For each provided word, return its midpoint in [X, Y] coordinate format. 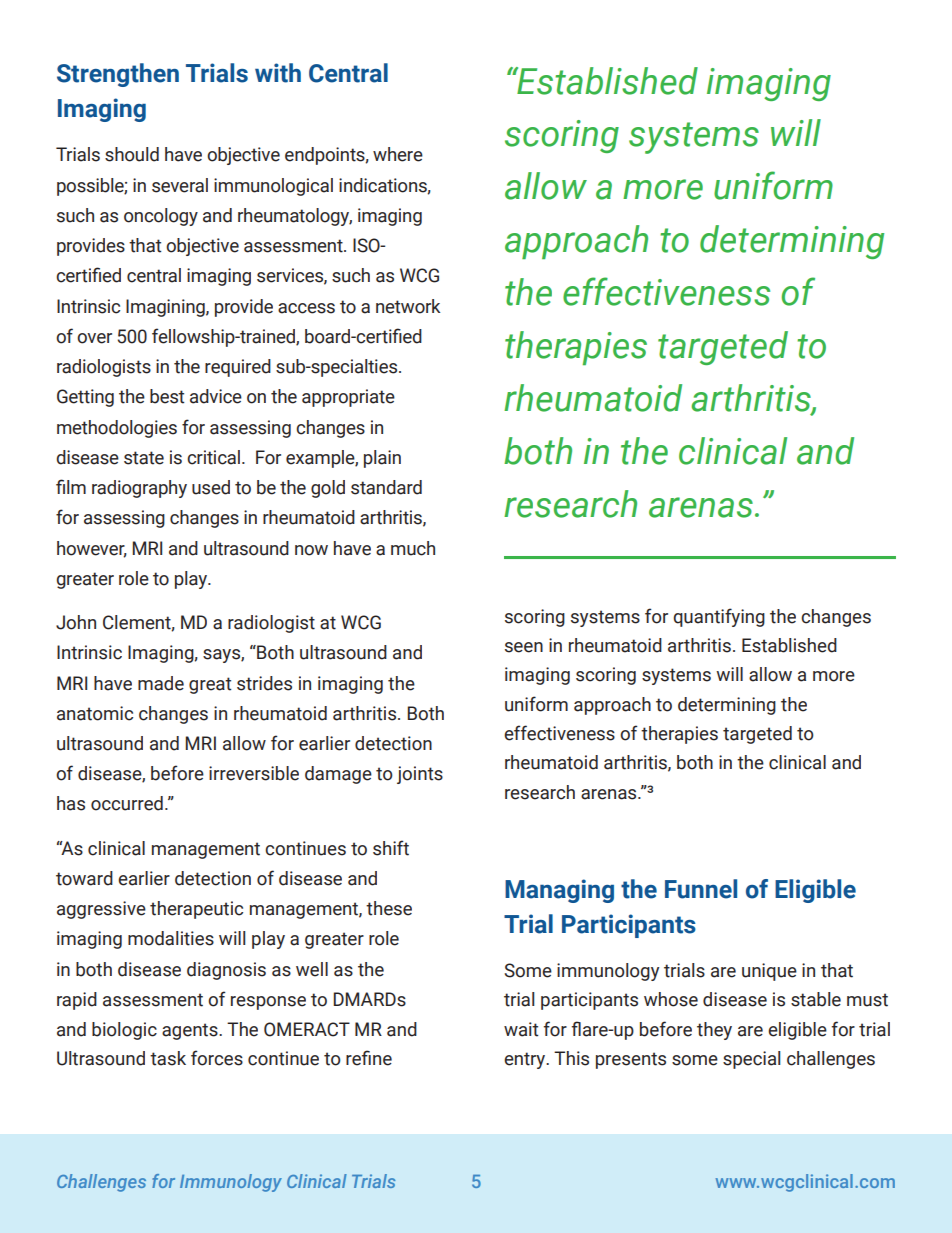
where [398, 154]
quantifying [719, 617]
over [94, 338]
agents [191, 1031]
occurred [127, 803]
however [92, 549]
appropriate [348, 398]
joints [420, 775]
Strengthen [118, 75]
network [408, 306]
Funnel [701, 889]
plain [382, 459]
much [413, 548]
